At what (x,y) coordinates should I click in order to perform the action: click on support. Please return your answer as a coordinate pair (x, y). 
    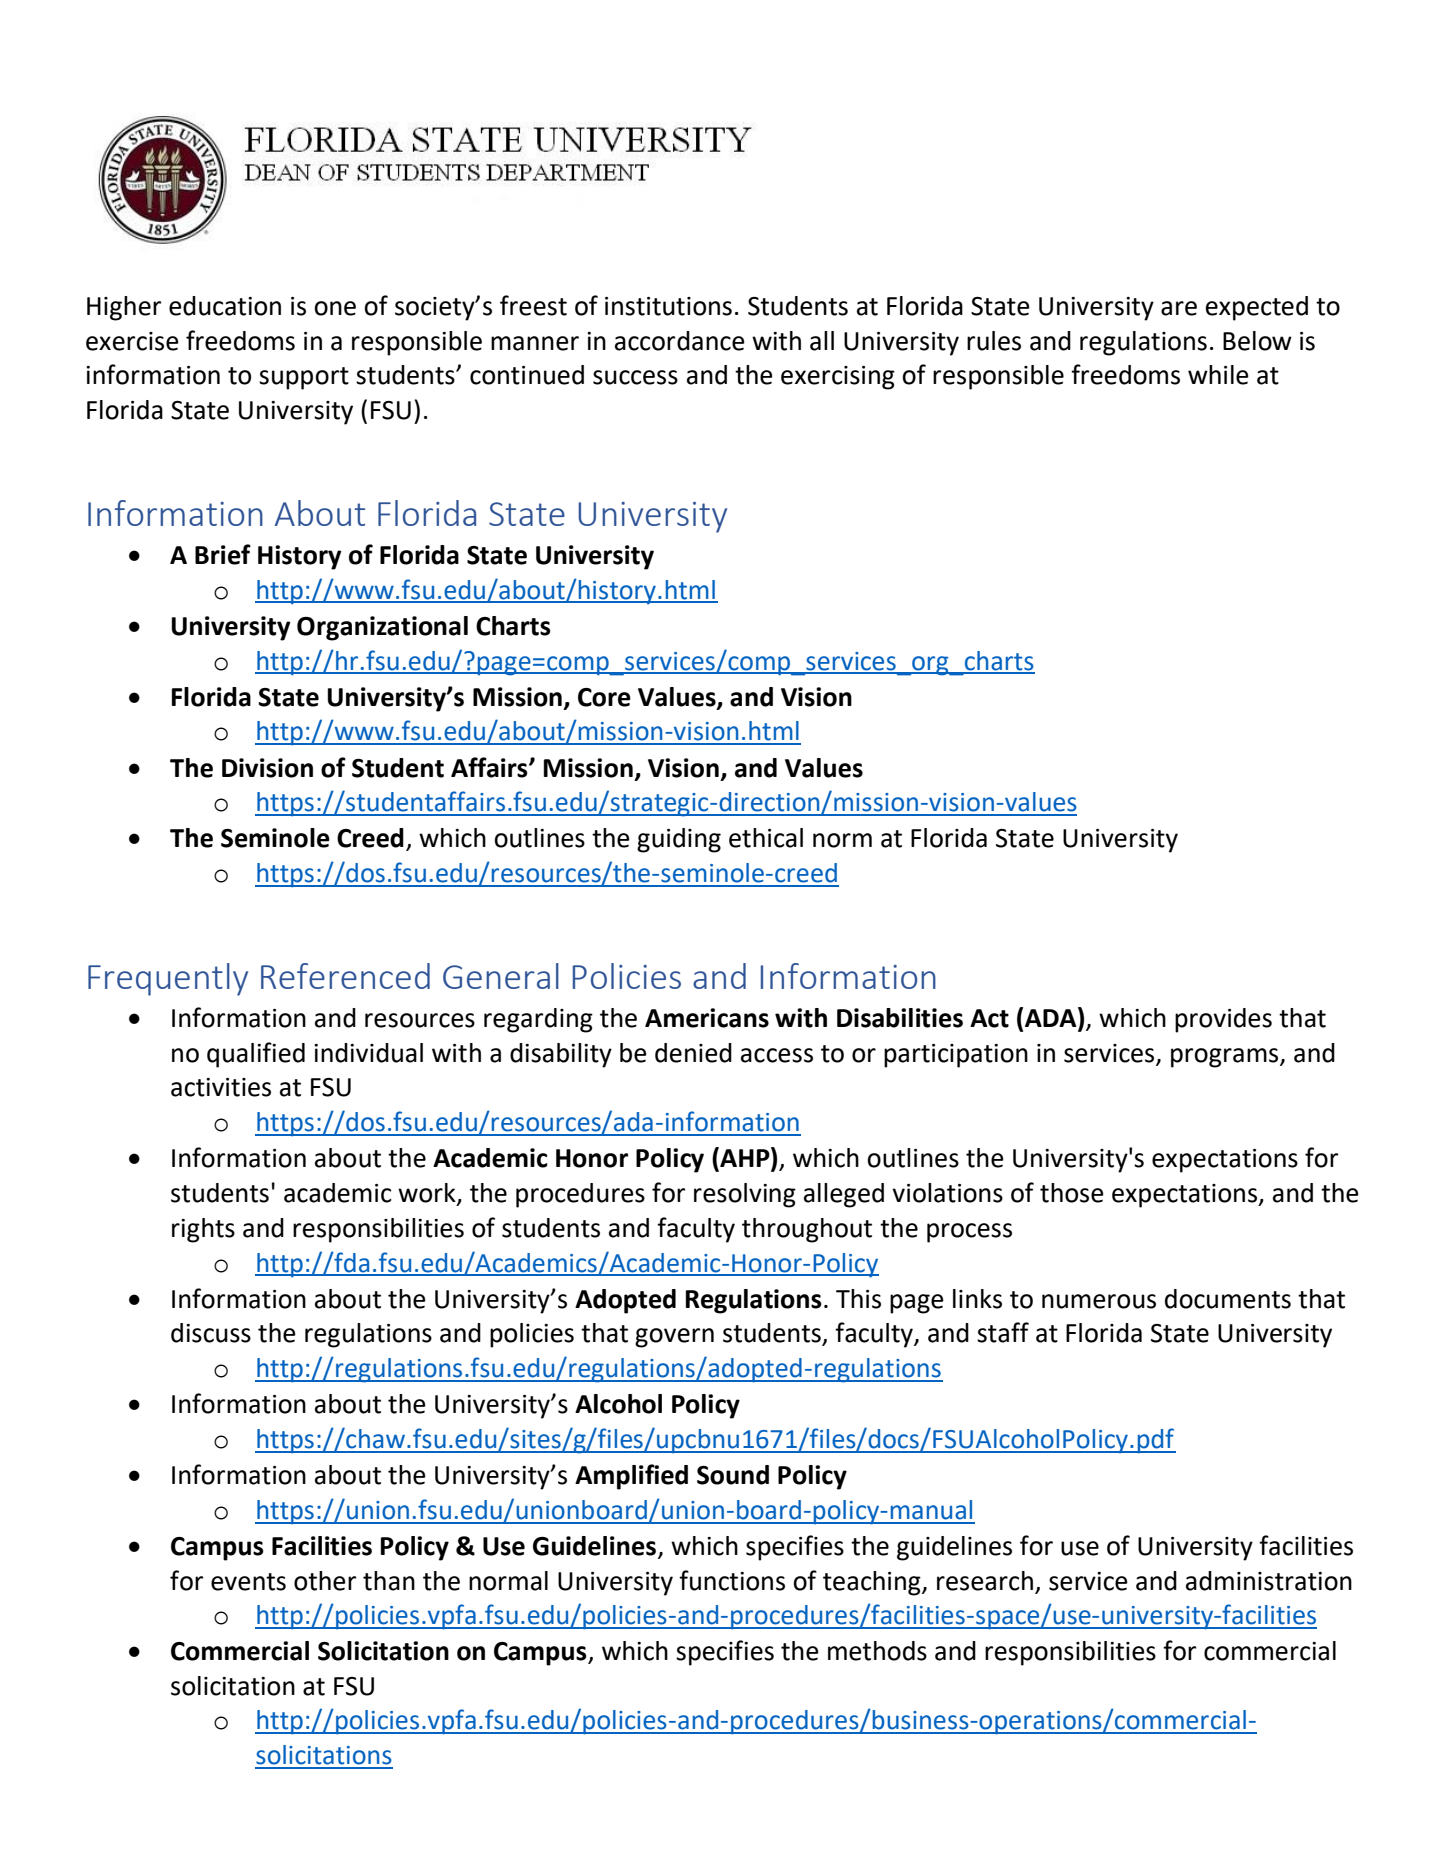
    Looking at the image, I should click on (304, 378).
